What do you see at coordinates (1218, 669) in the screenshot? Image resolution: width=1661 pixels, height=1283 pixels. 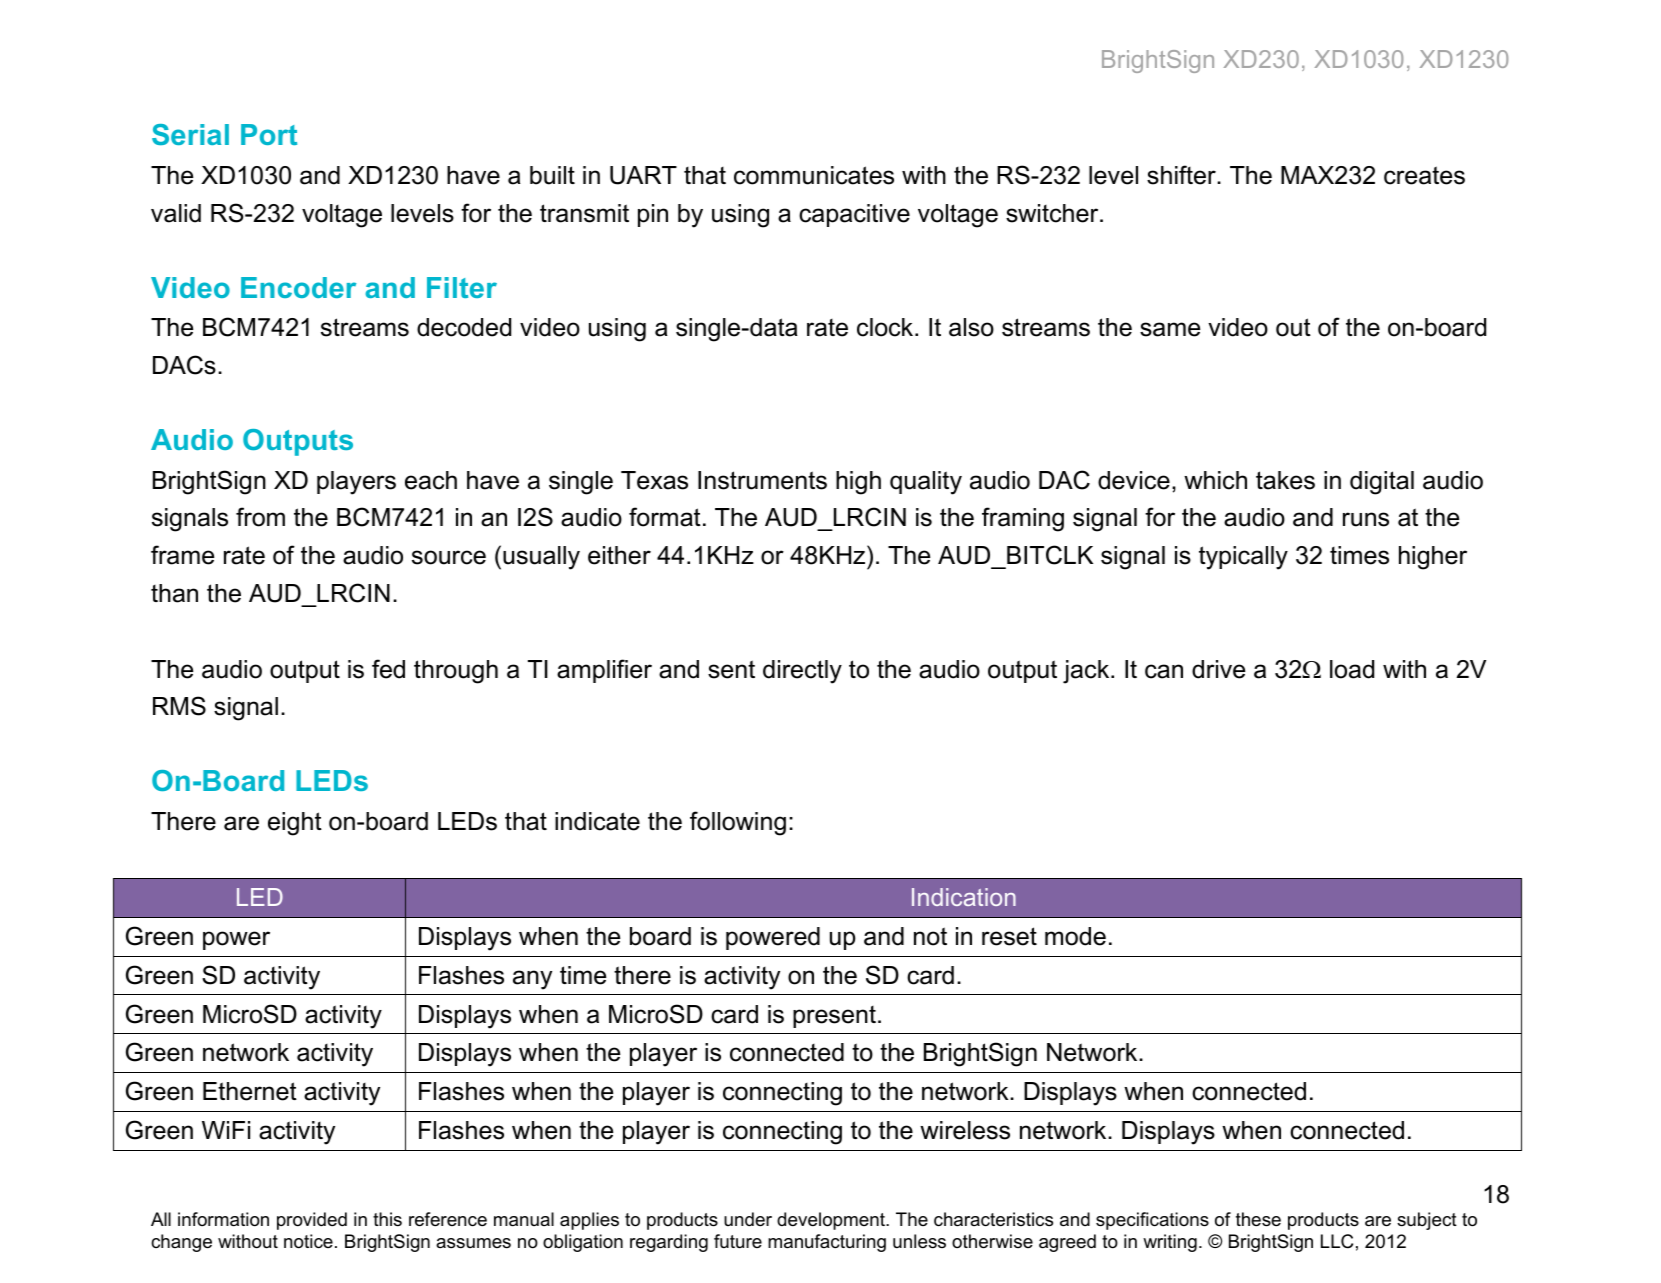 I see `drive` at bounding box center [1218, 669].
